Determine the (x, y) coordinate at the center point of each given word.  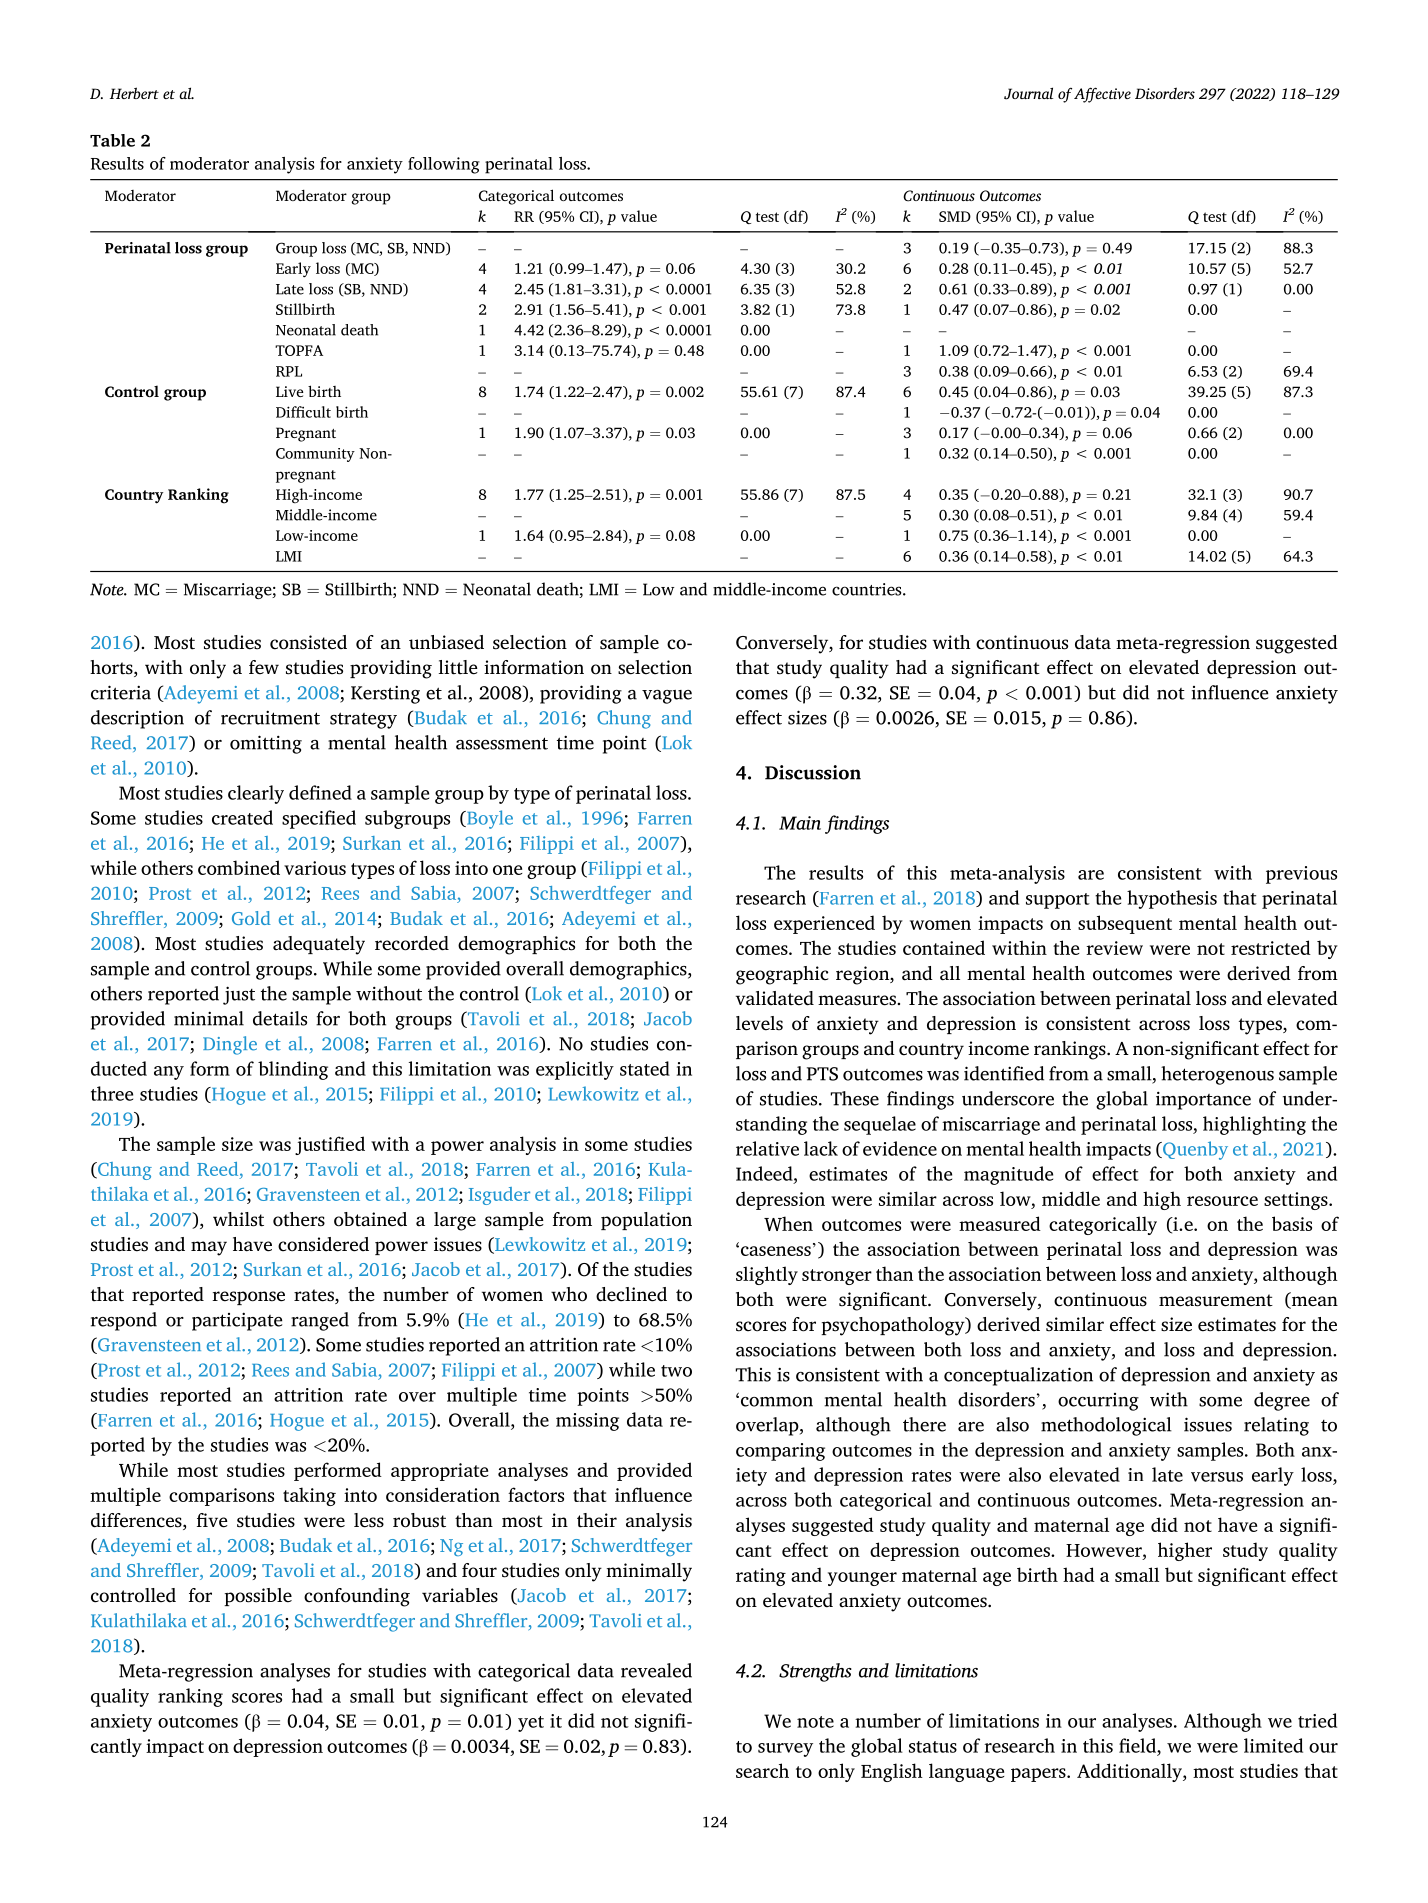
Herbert (134, 93)
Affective (1102, 95)
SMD (955, 216)
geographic (782, 975)
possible (258, 1597)
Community (315, 455)
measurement (1216, 1300)
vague (667, 697)
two (676, 1371)
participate (237, 1321)
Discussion (813, 772)
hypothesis (1172, 899)
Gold (251, 918)
